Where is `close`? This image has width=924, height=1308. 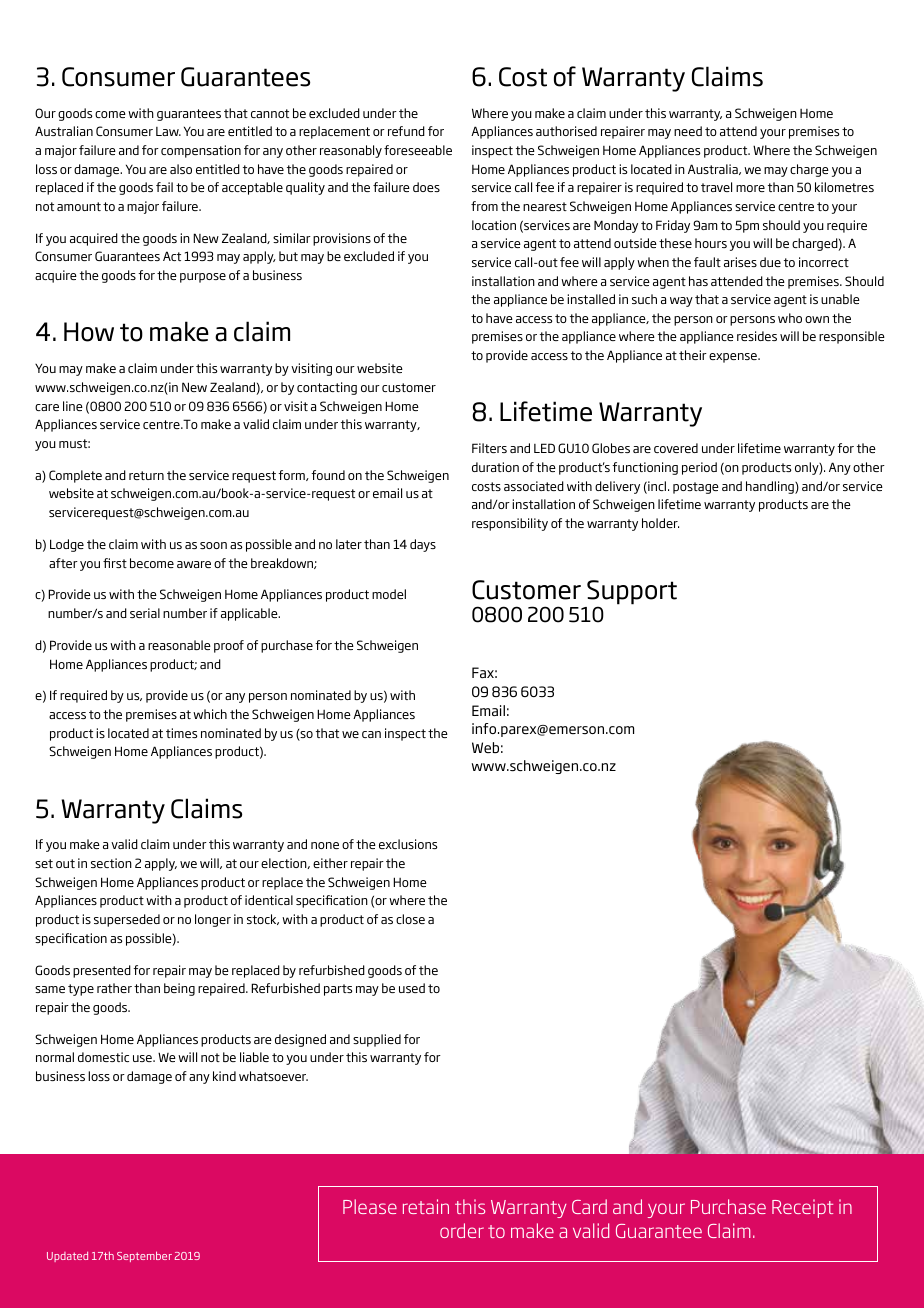
close is located at coordinates (410, 919).
